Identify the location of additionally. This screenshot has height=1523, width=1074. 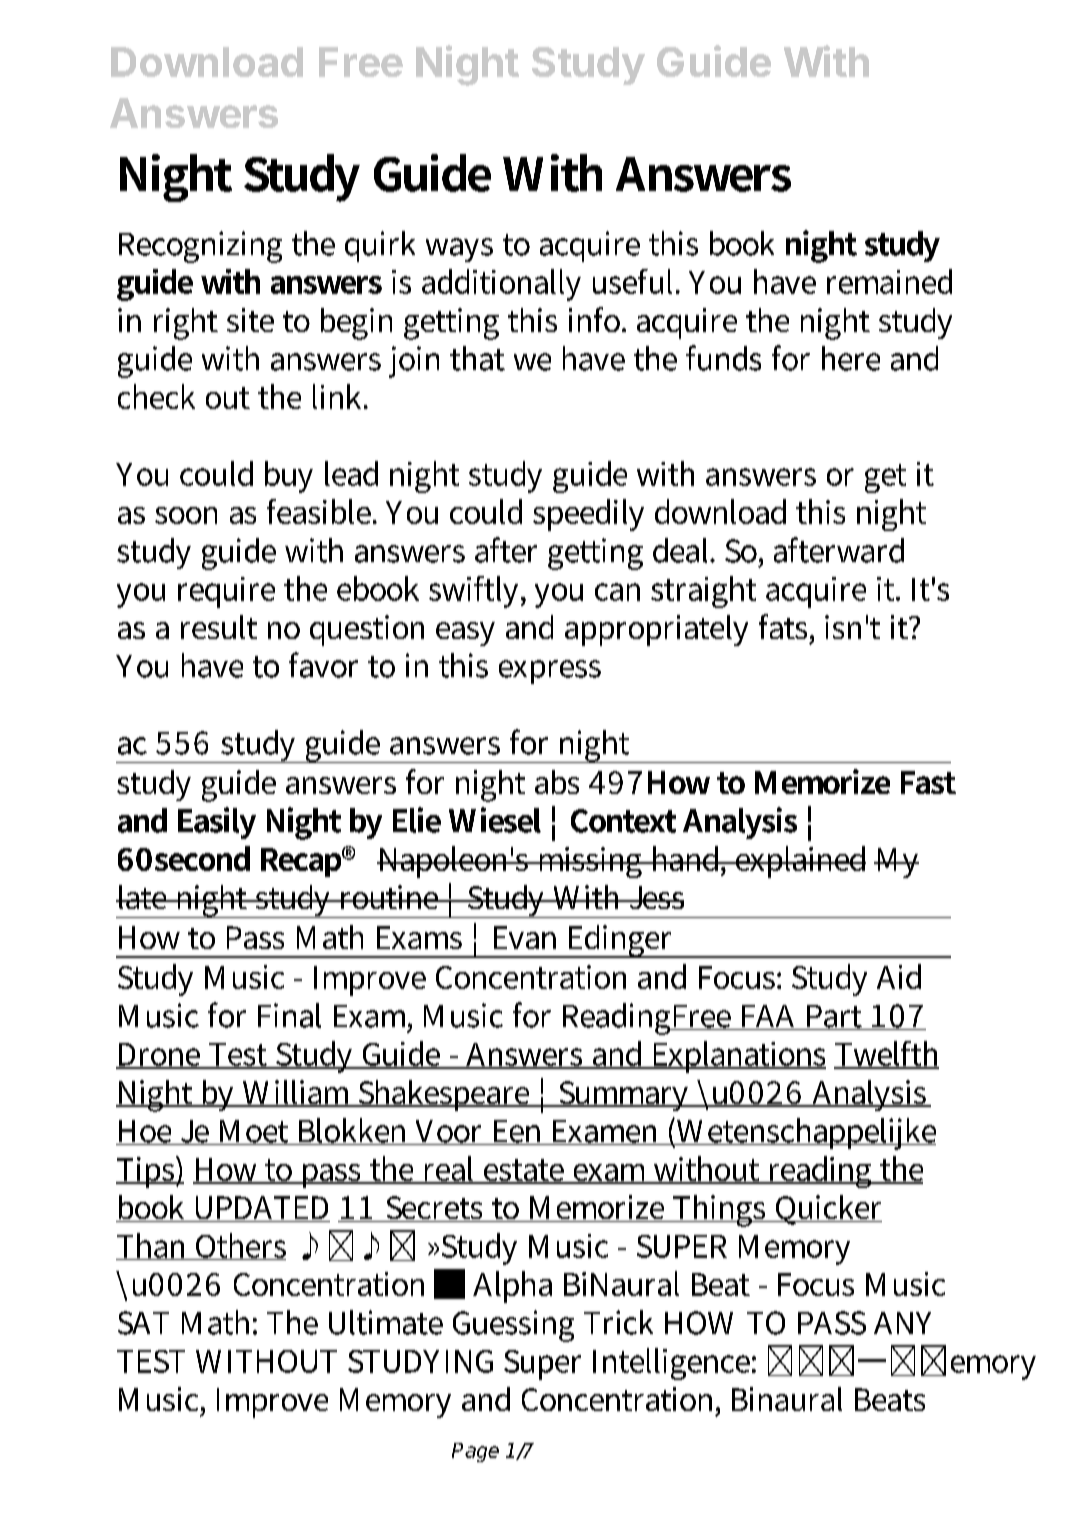
(501, 285).
